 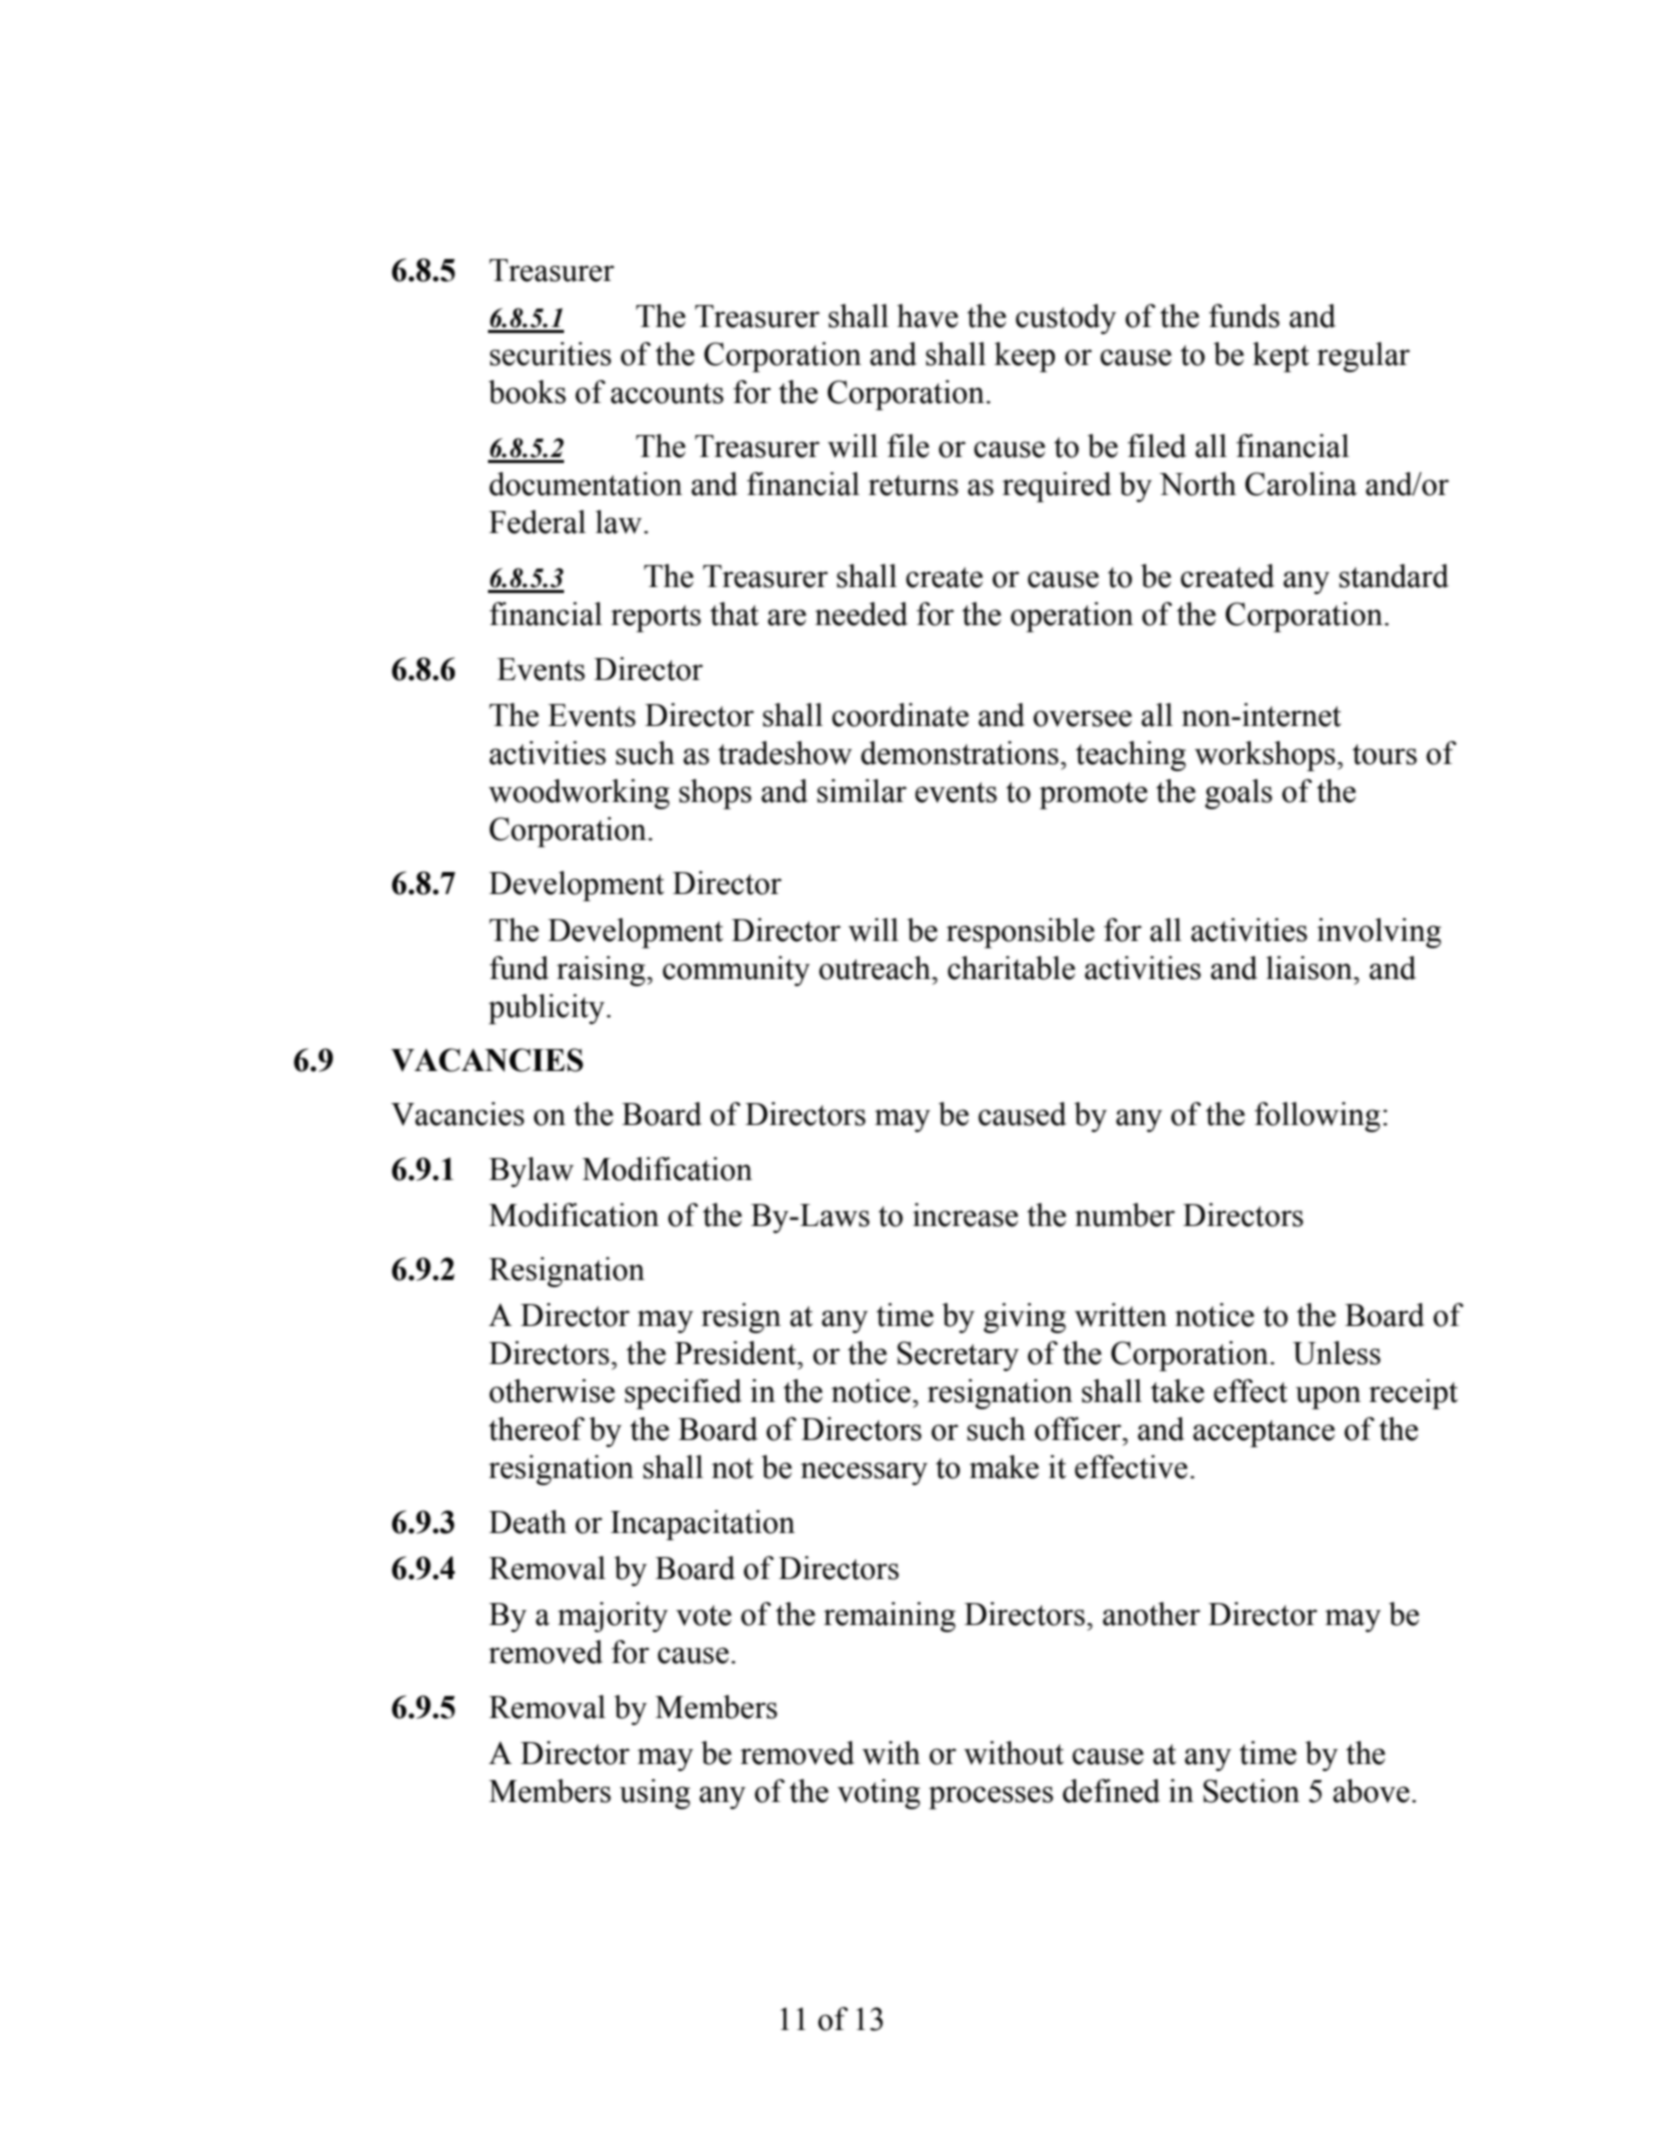 What do you see at coordinates (546, 1009) in the document?
I see `publicity` at bounding box center [546, 1009].
